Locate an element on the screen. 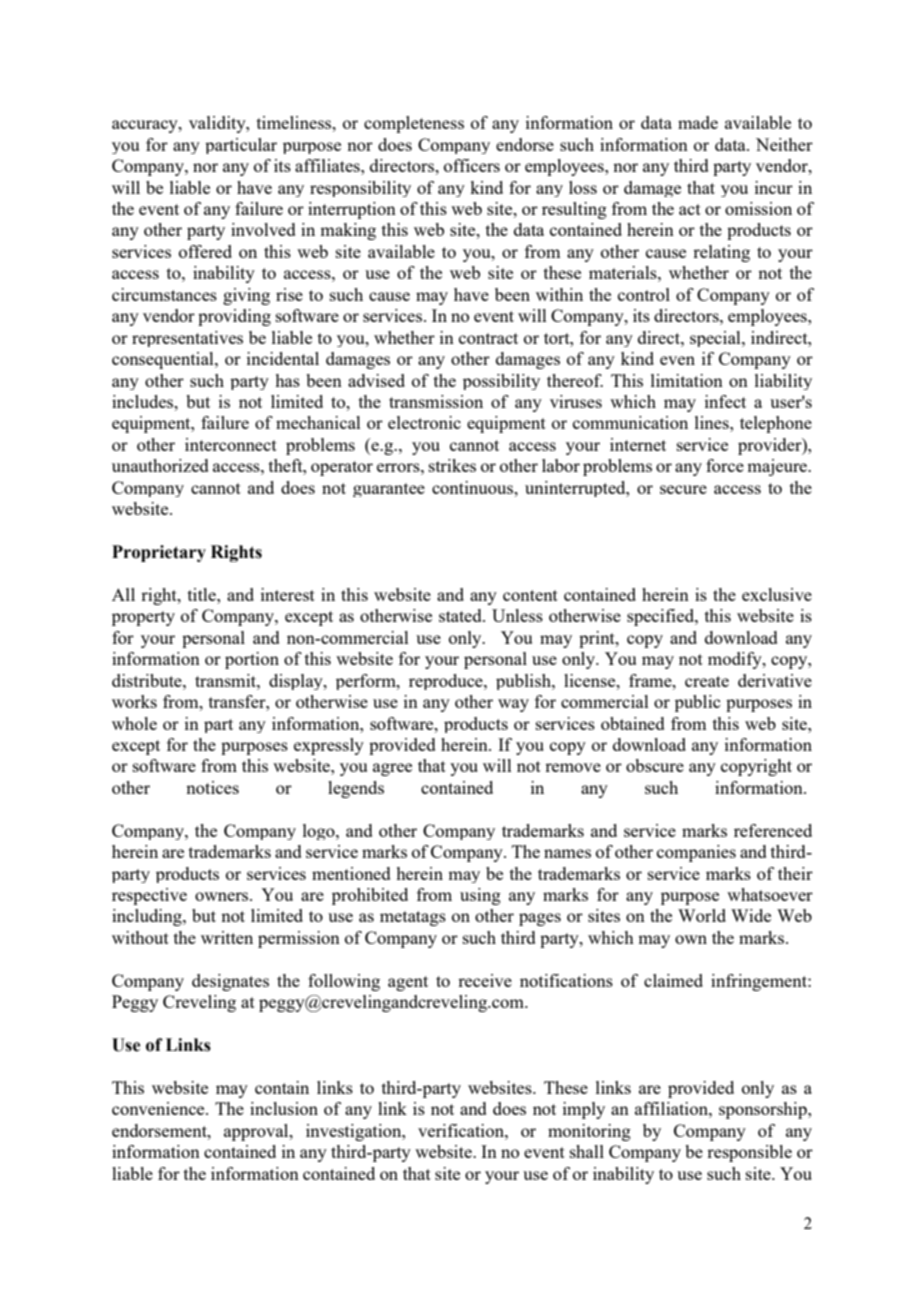 The width and height of the screenshot is (924, 1308). modify is located at coordinates (736, 660).
